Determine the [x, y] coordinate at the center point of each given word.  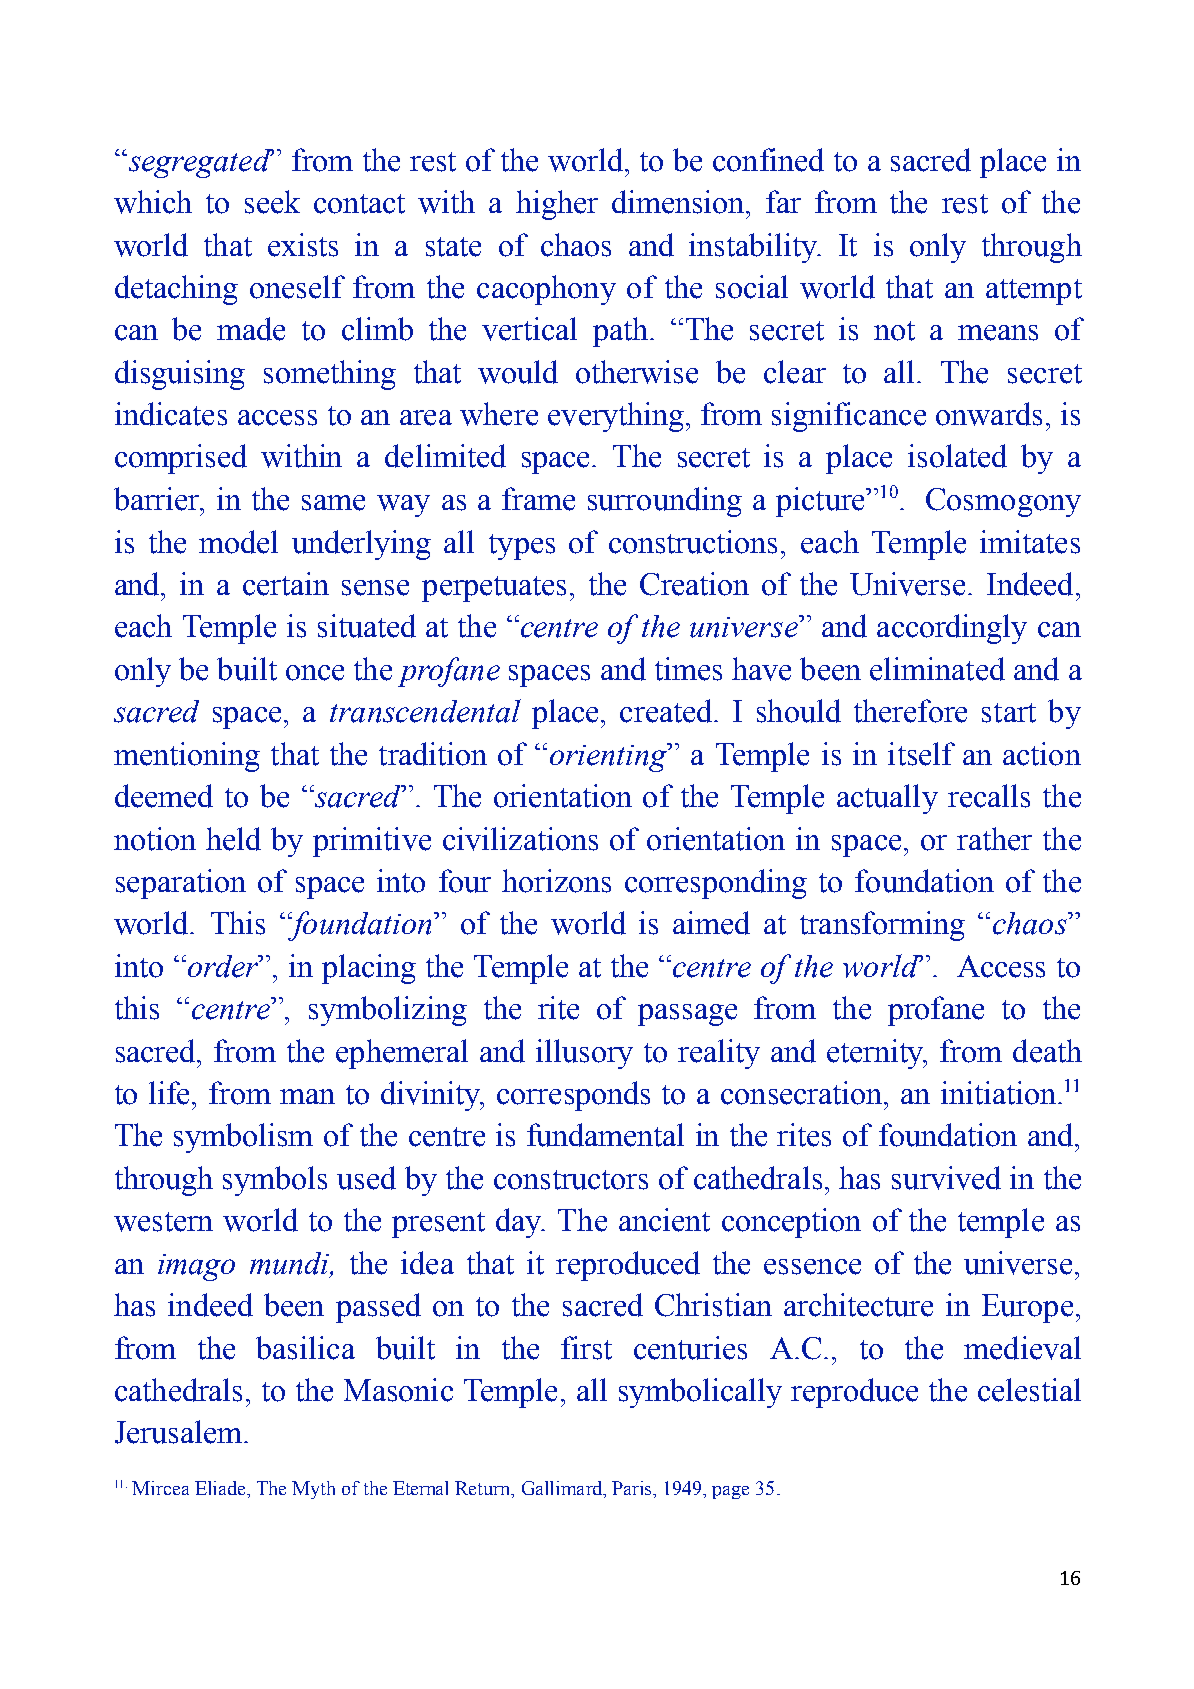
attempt [1034, 292]
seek [272, 202]
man [307, 1096]
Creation [694, 584]
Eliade [222, 1489]
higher [557, 205]
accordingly [952, 629]
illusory [584, 1054]
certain [286, 584]
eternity [877, 1054]
